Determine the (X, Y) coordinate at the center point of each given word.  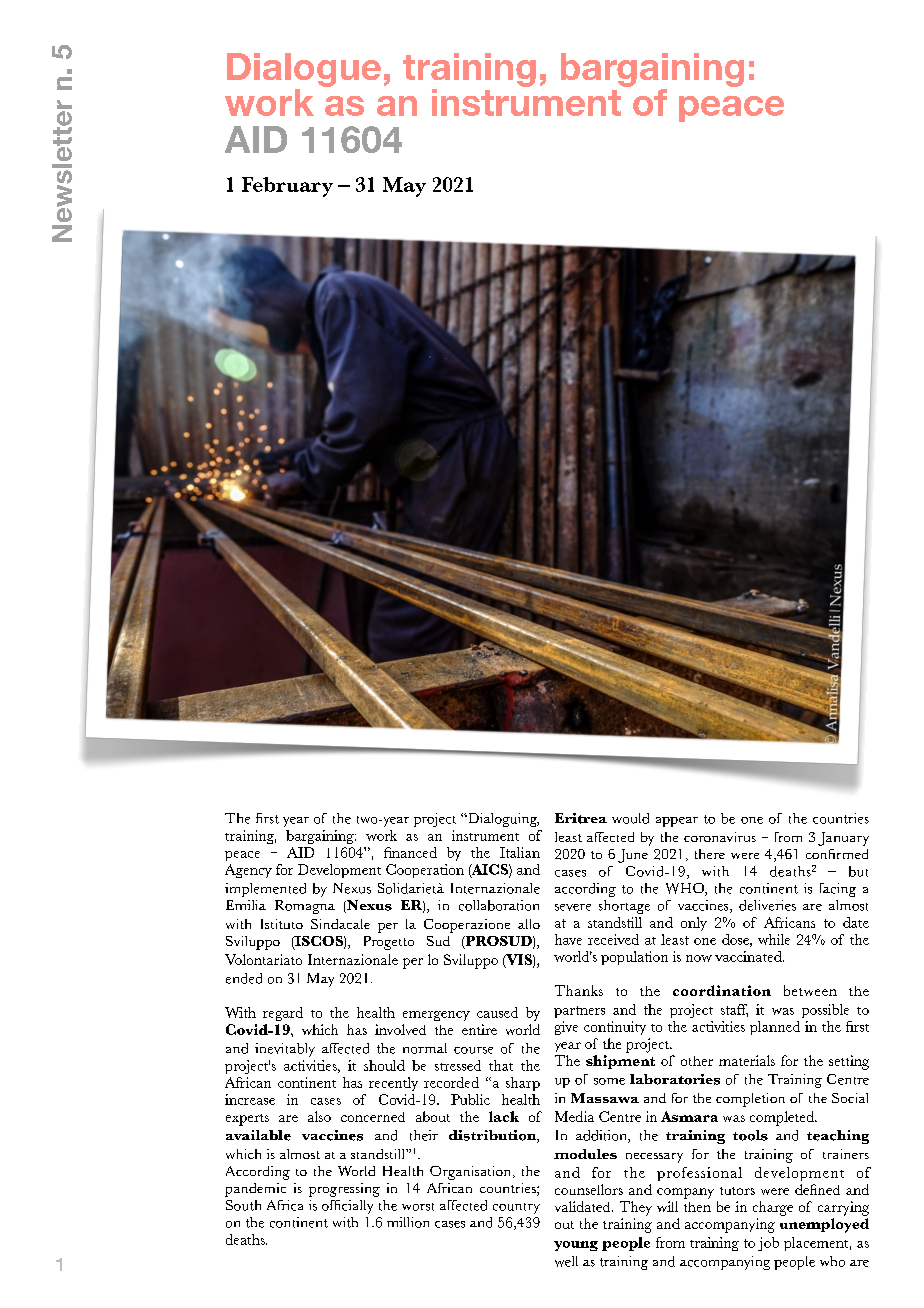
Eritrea (581, 818)
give (566, 1028)
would (630, 818)
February (287, 187)
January (843, 839)
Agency (248, 871)
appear (677, 822)
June (633, 856)
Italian (520, 852)
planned (775, 1028)
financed (410, 852)
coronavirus (720, 837)
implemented (265, 890)
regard (283, 1014)
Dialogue (304, 70)
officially (347, 1207)
